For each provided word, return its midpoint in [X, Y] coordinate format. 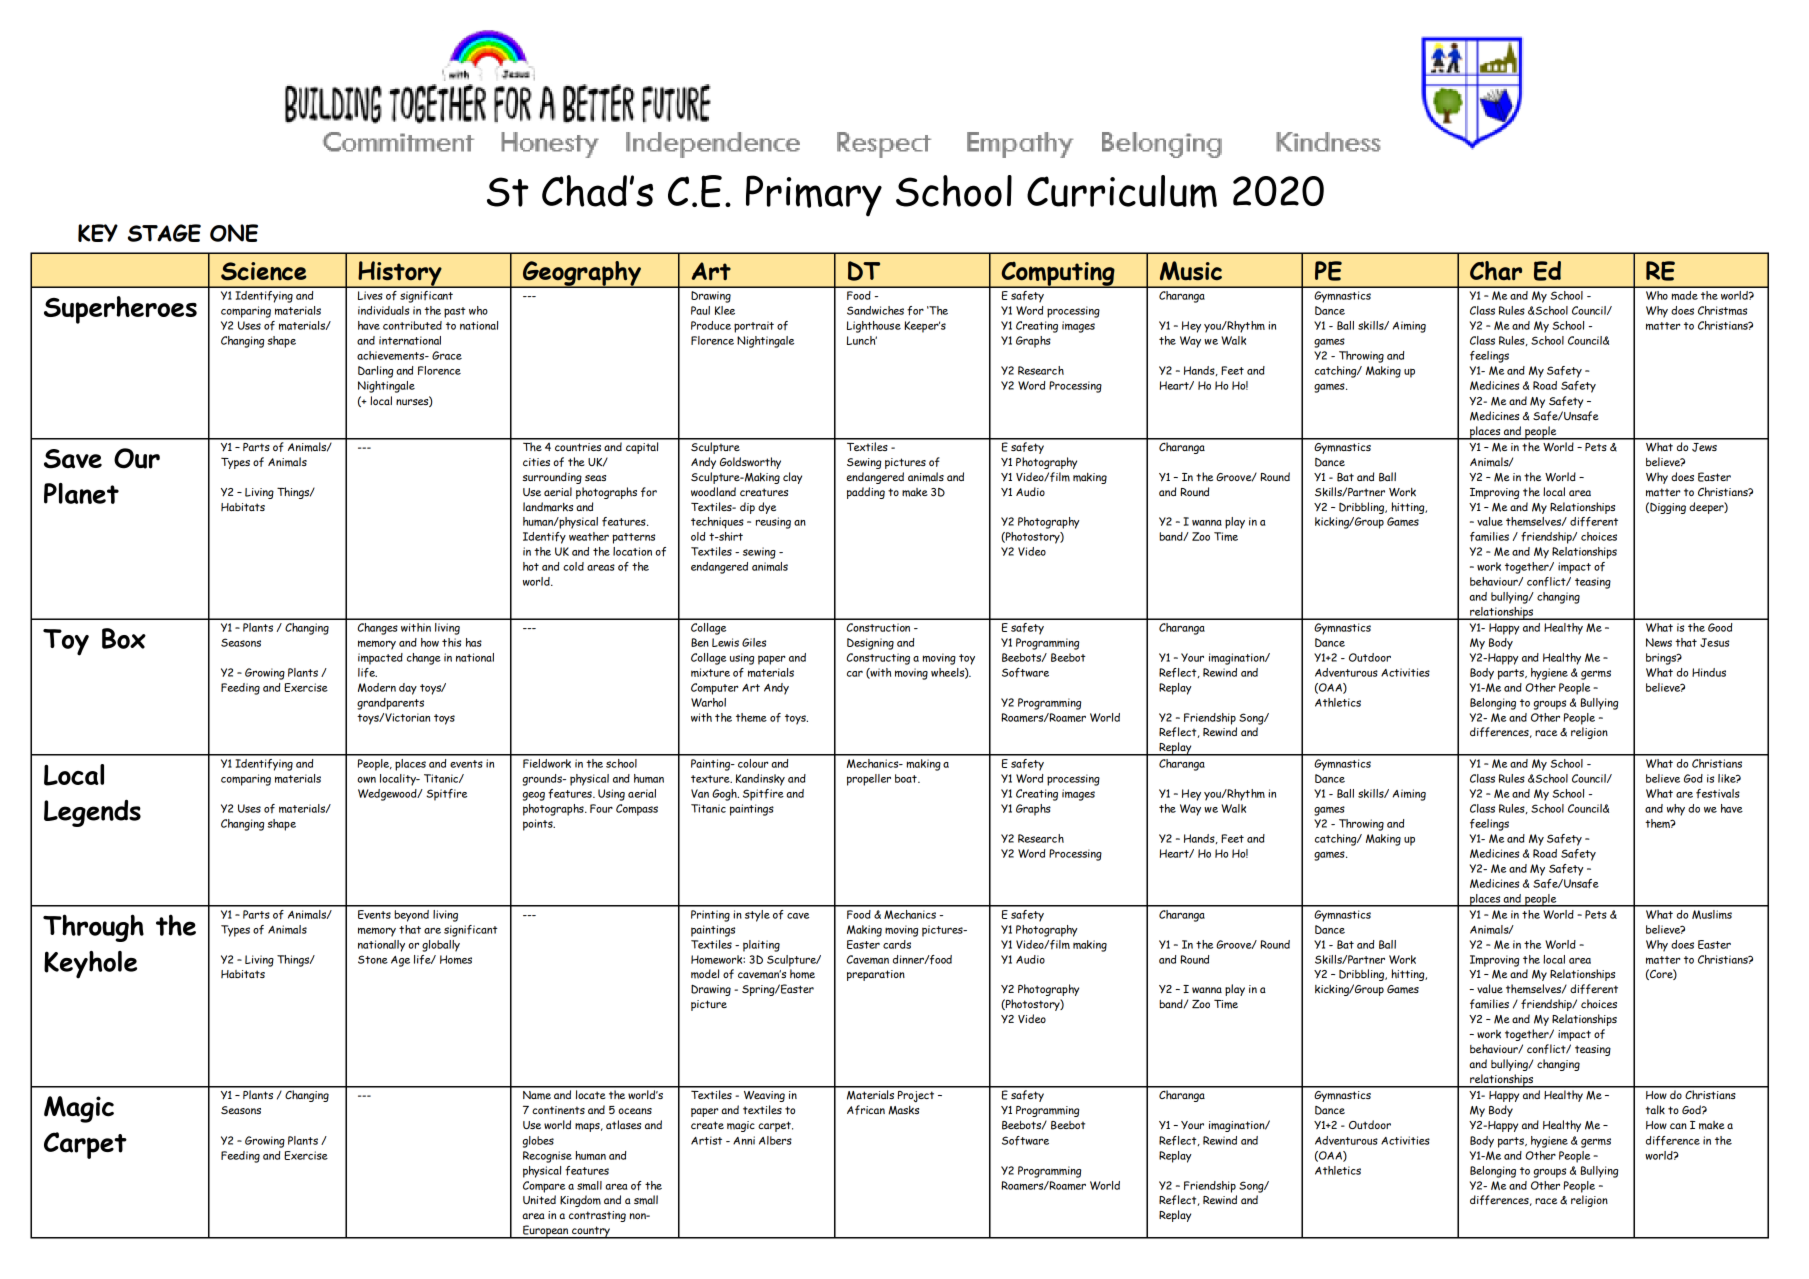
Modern [377, 687]
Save [73, 459]
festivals [1718, 793]
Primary [814, 196]
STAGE [164, 233]
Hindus [1709, 672]
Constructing [878, 659]
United [539, 1199]
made [1684, 295]
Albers [775, 1140]
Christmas [1722, 310]
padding [866, 493]
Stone [373, 959]
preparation [876, 975]
